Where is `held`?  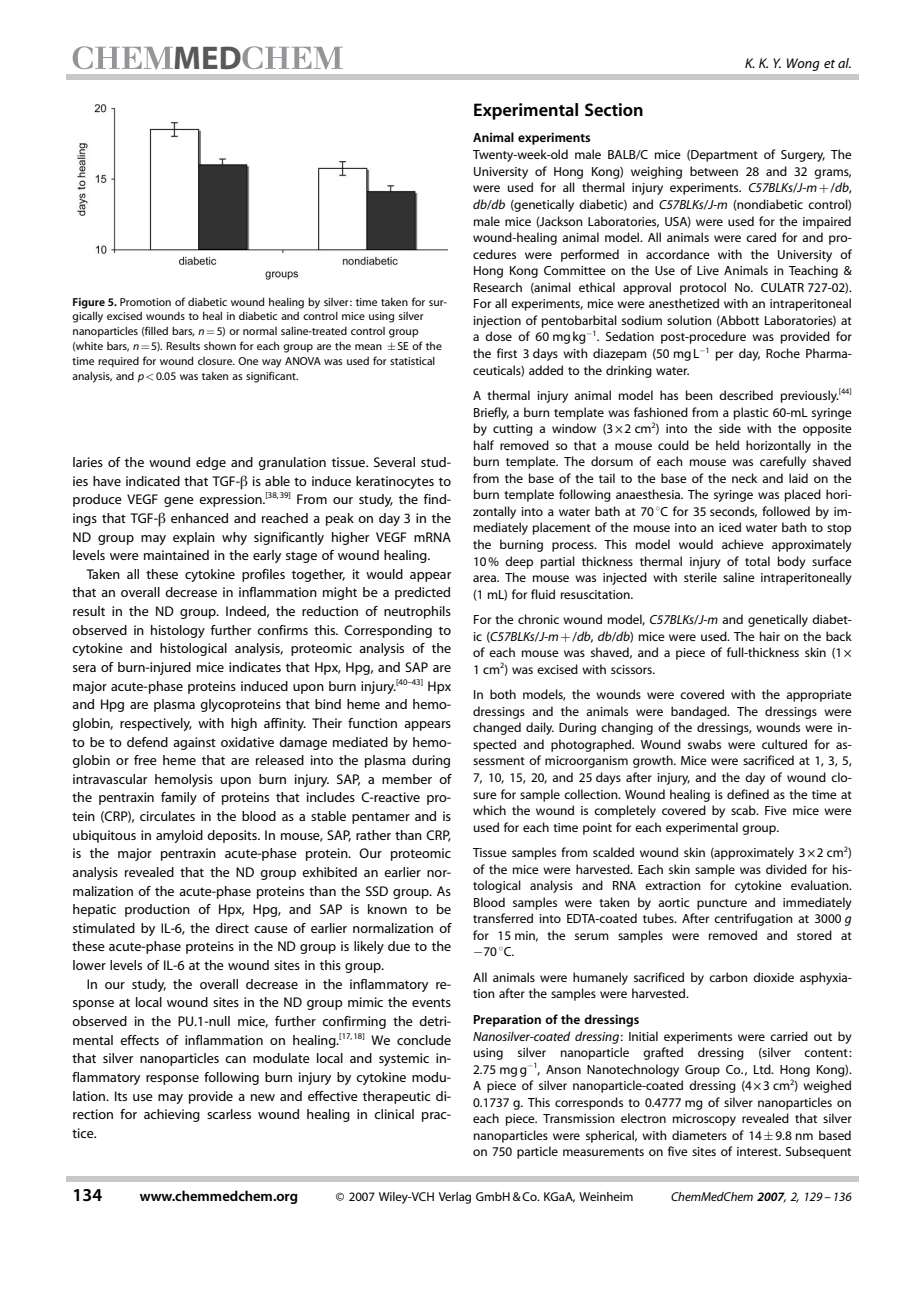 held is located at coordinates (727, 445).
